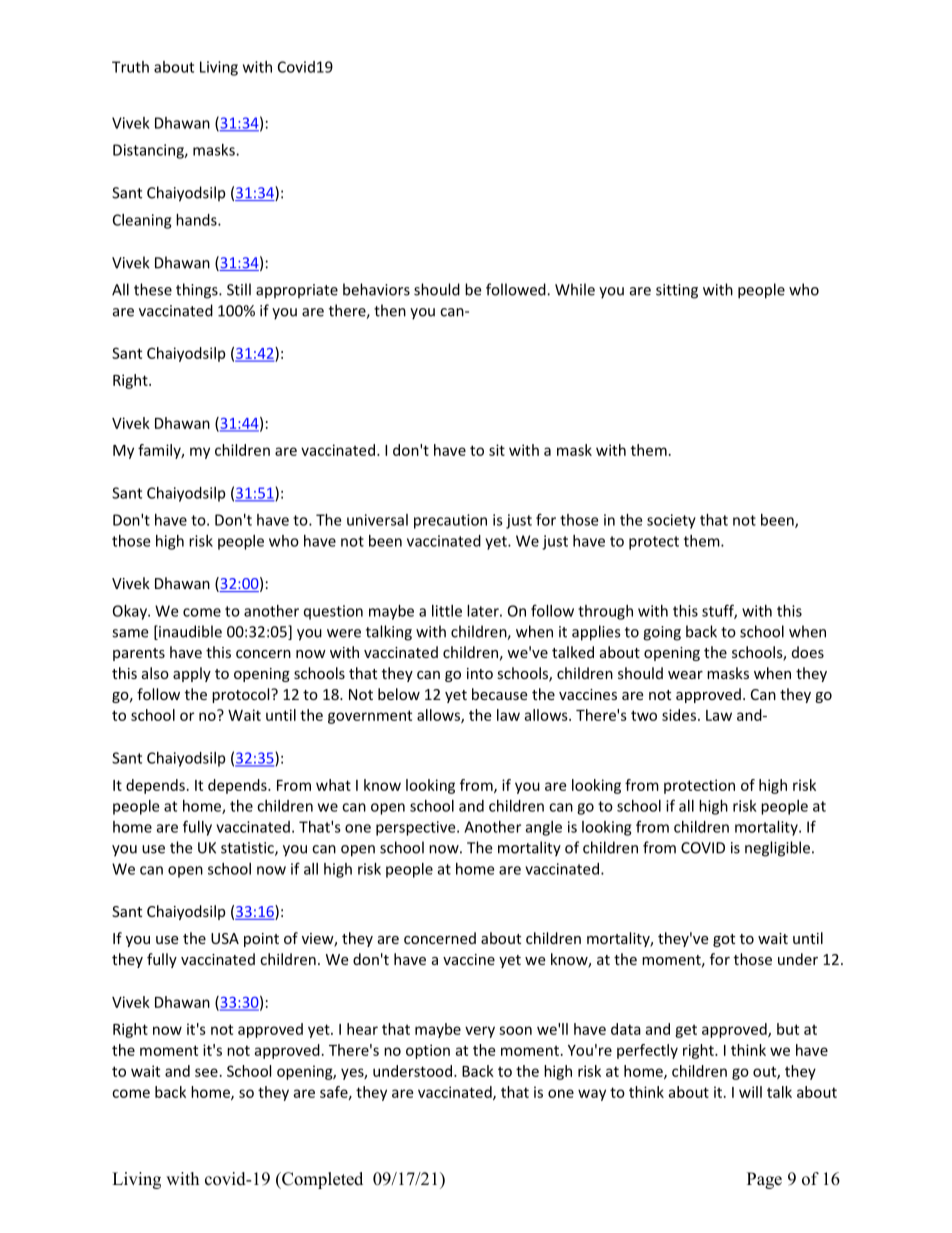  I want to click on Truth, so click(130, 67).
